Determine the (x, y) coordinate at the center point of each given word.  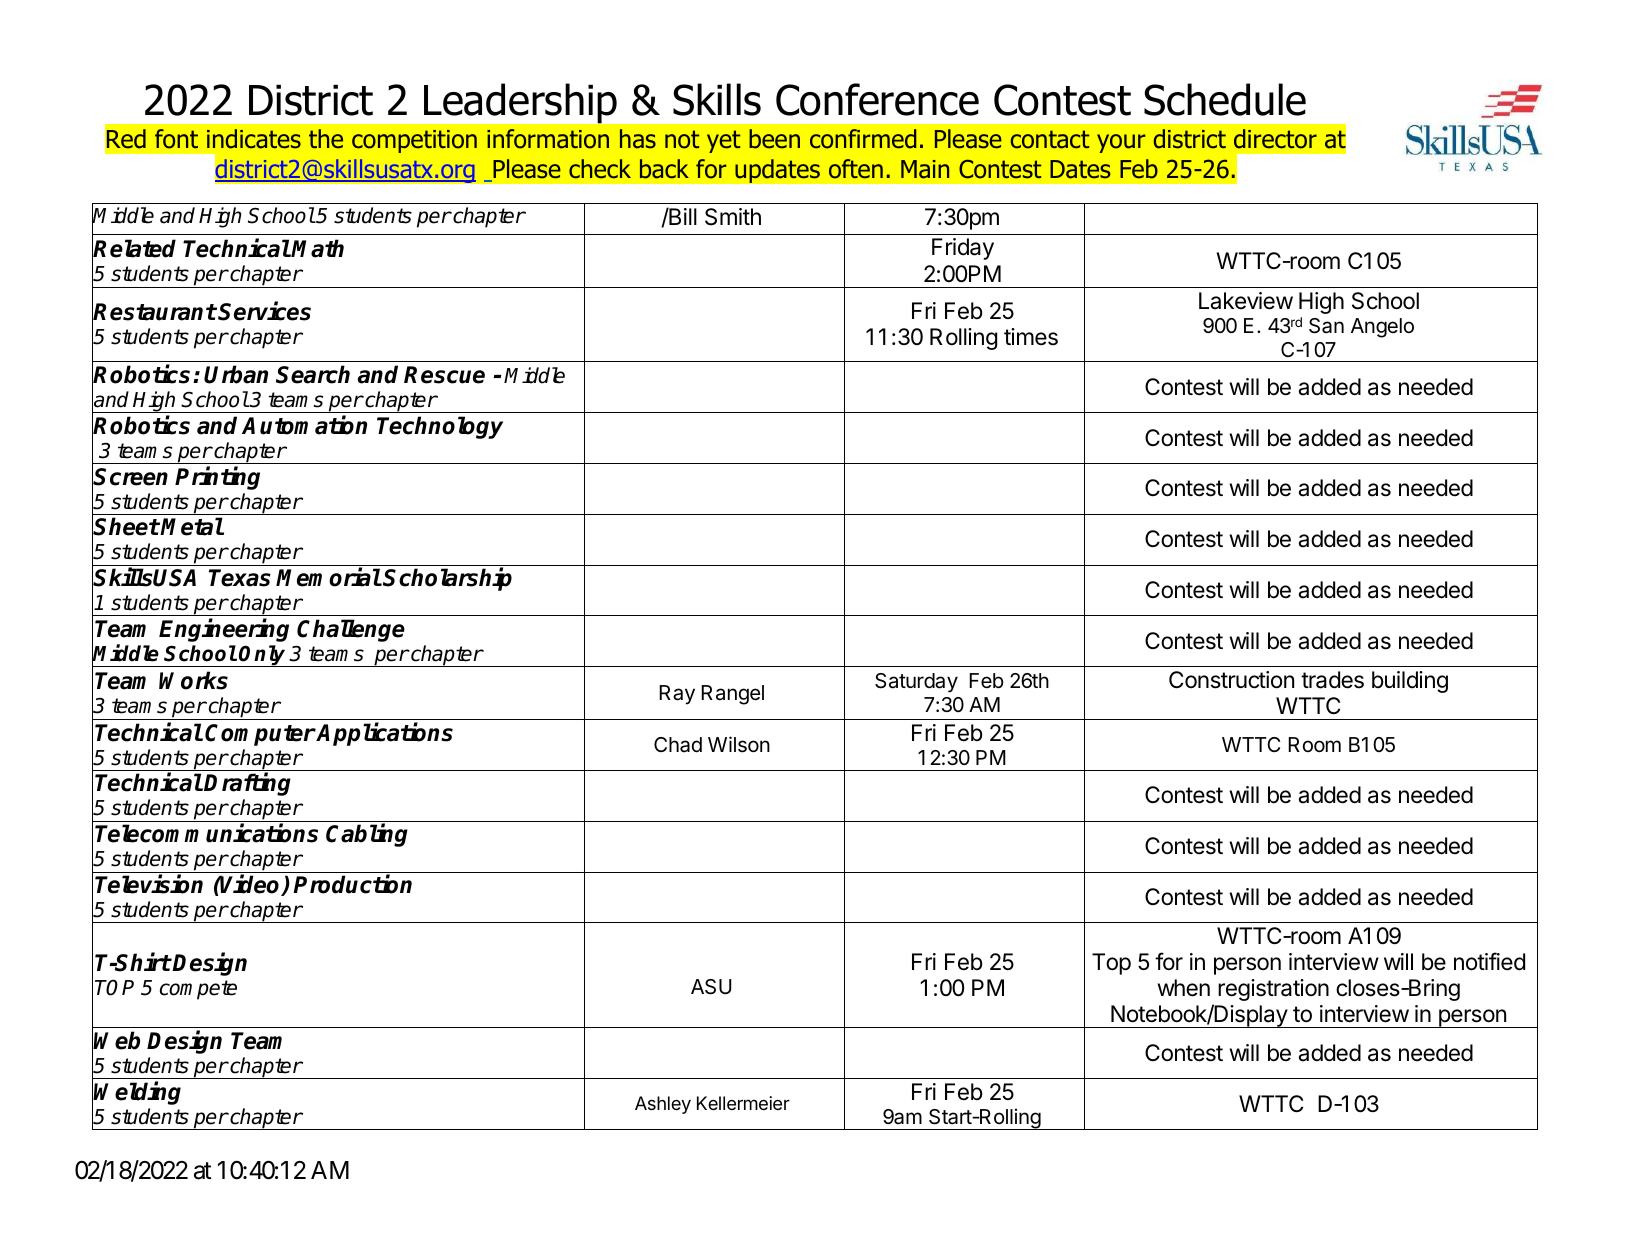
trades (1332, 680)
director (1275, 139)
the (326, 139)
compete (198, 990)
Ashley (663, 1105)
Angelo (1382, 328)
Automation (304, 425)
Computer (260, 735)
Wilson (739, 744)
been (774, 139)
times (1031, 337)
